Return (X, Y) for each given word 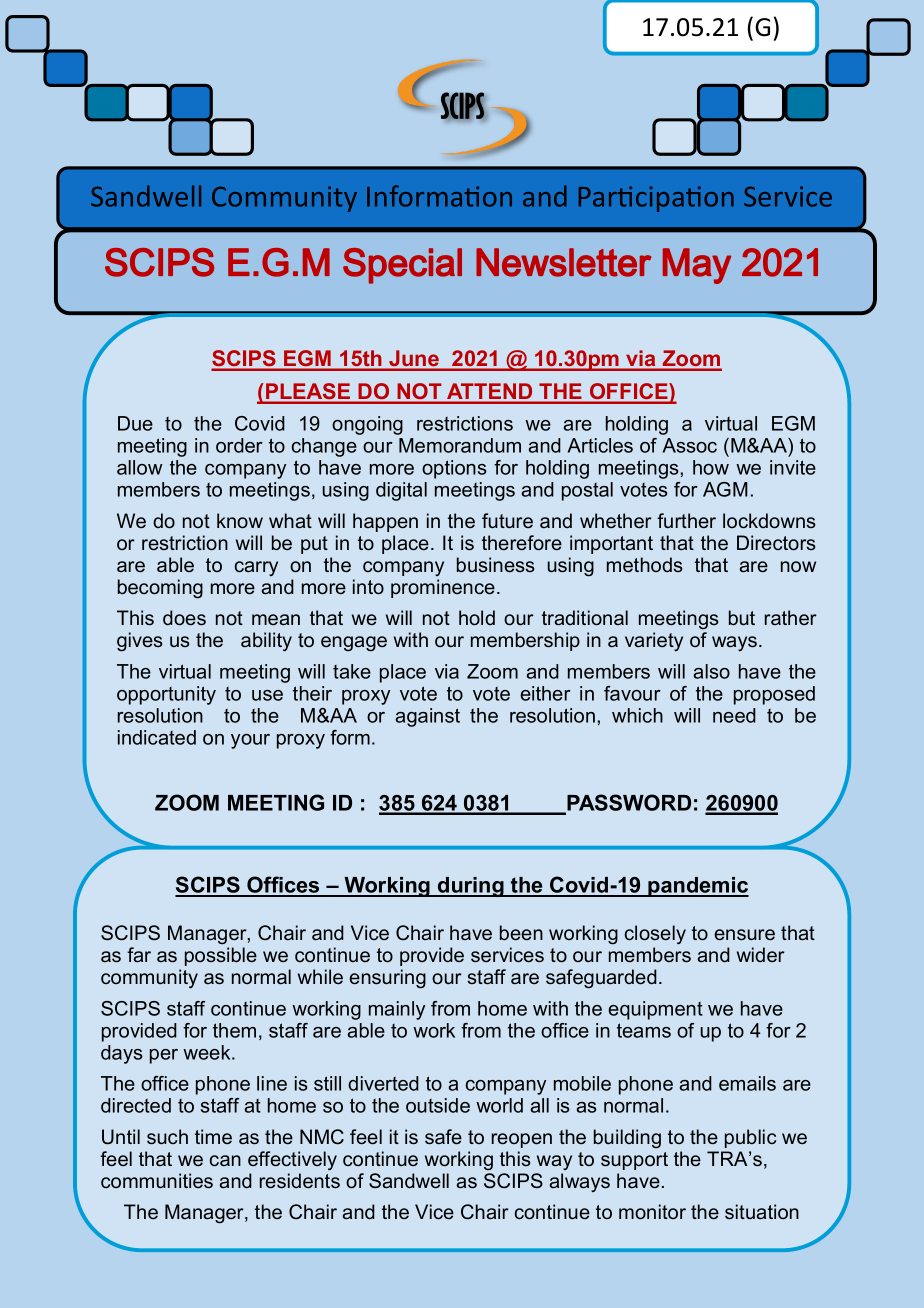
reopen (522, 1140)
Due (135, 423)
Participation (656, 199)
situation (762, 1212)
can (225, 1161)
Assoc (689, 445)
